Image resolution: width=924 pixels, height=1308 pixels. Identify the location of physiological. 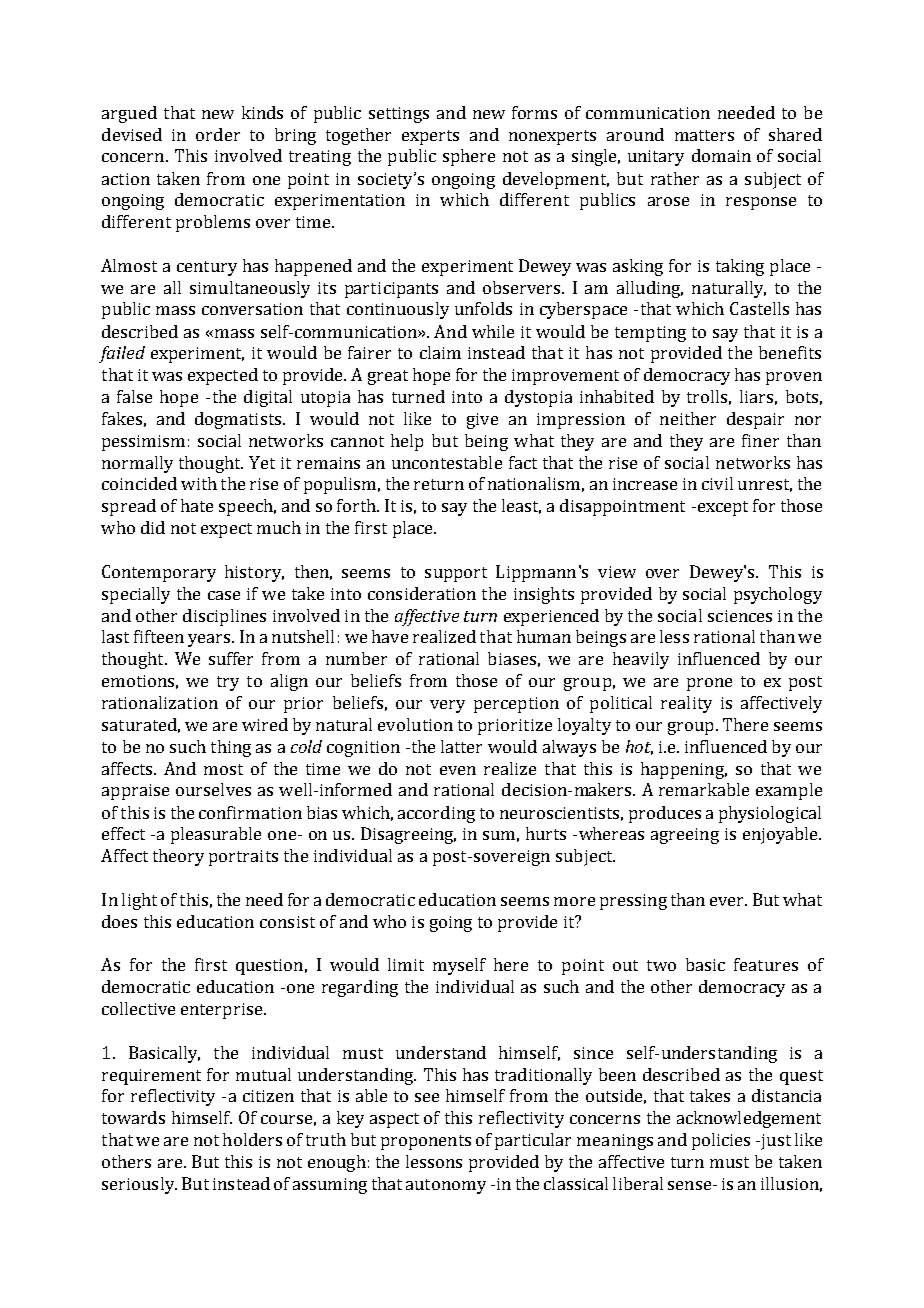
(770, 814).
